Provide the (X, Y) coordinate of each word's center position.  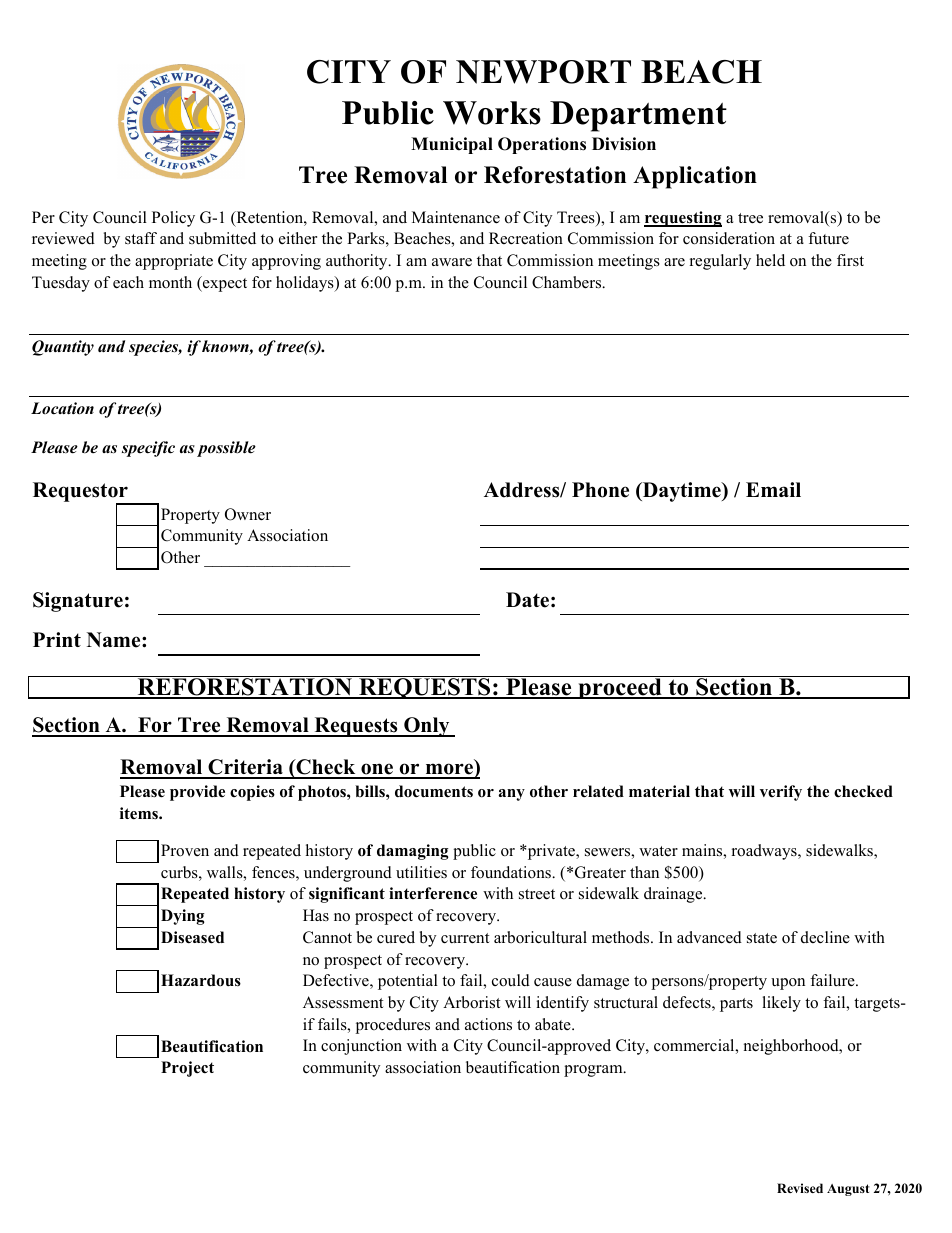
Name (115, 640)
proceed (620, 688)
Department (638, 116)
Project (187, 1069)
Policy (173, 219)
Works (492, 113)
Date (527, 600)
